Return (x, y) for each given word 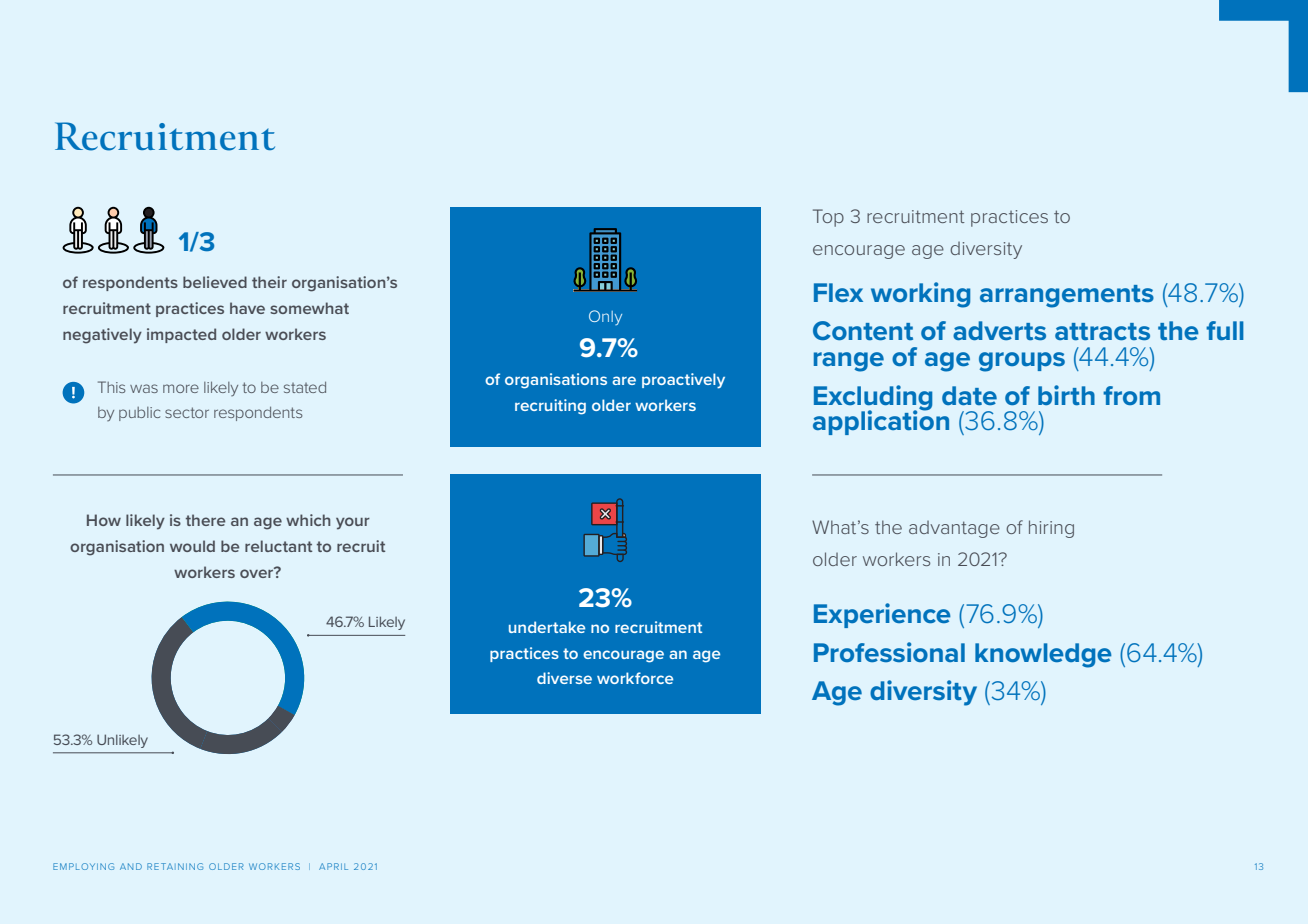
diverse (564, 678)
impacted (181, 335)
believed (215, 282)
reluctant (278, 546)
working (920, 295)
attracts (1102, 331)
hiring (1051, 529)
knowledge (1043, 655)
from (1131, 395)
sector (187, 412)
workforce (635, 678)
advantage (954, 529)
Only (605, 317)
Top (828, 218)
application (881, 421)
